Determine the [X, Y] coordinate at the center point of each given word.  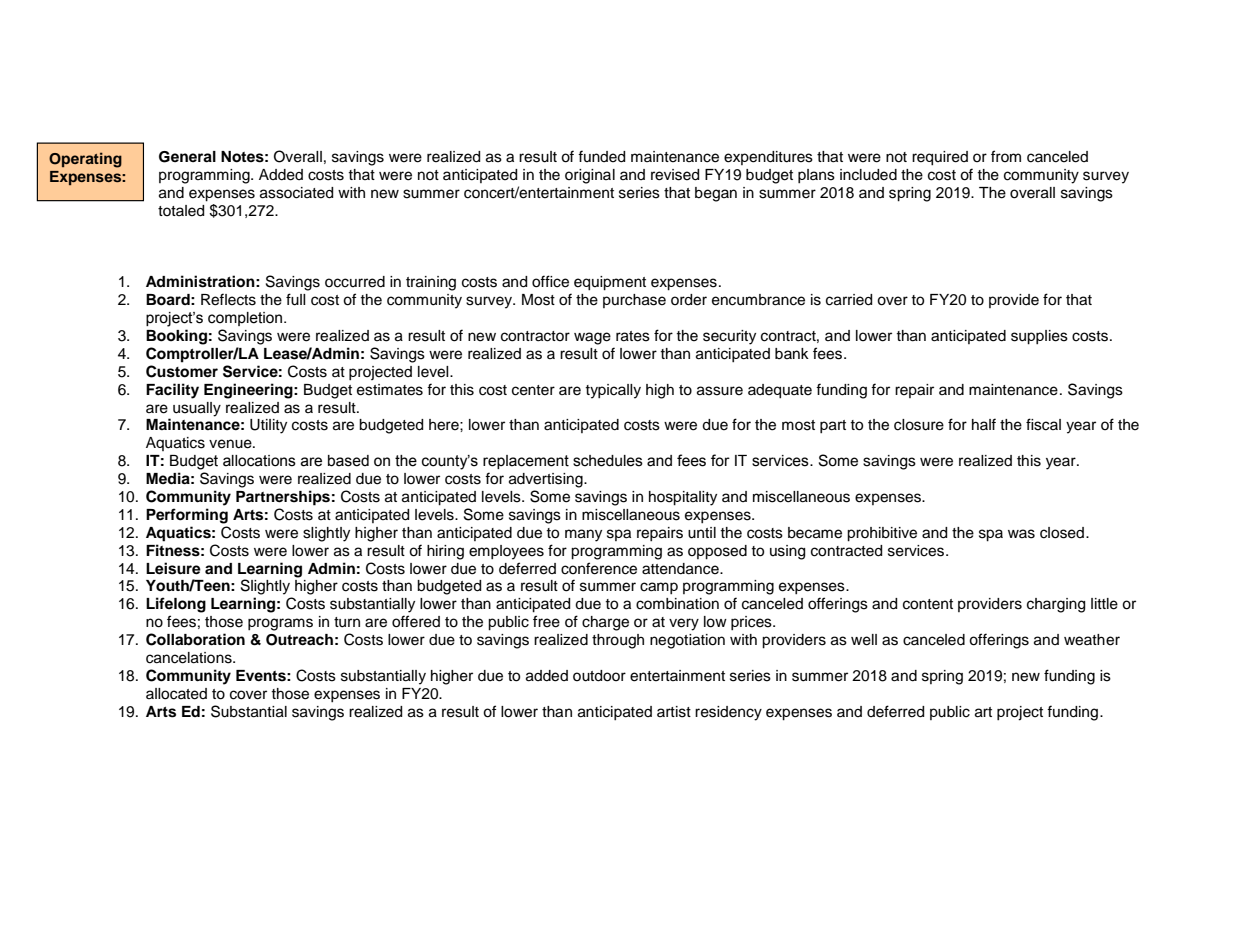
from [1006, 156]
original [590, 176]
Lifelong [176, 605]
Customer [182, 371]
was [1021, 534]
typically [613, 391]
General [187, 157]
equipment [610, 283]
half [984, 424]
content [928, 604]
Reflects [228, 299]
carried [849, 300]
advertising [547, 480]
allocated [176, 694]
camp [659, 588]
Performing [187, 516]
